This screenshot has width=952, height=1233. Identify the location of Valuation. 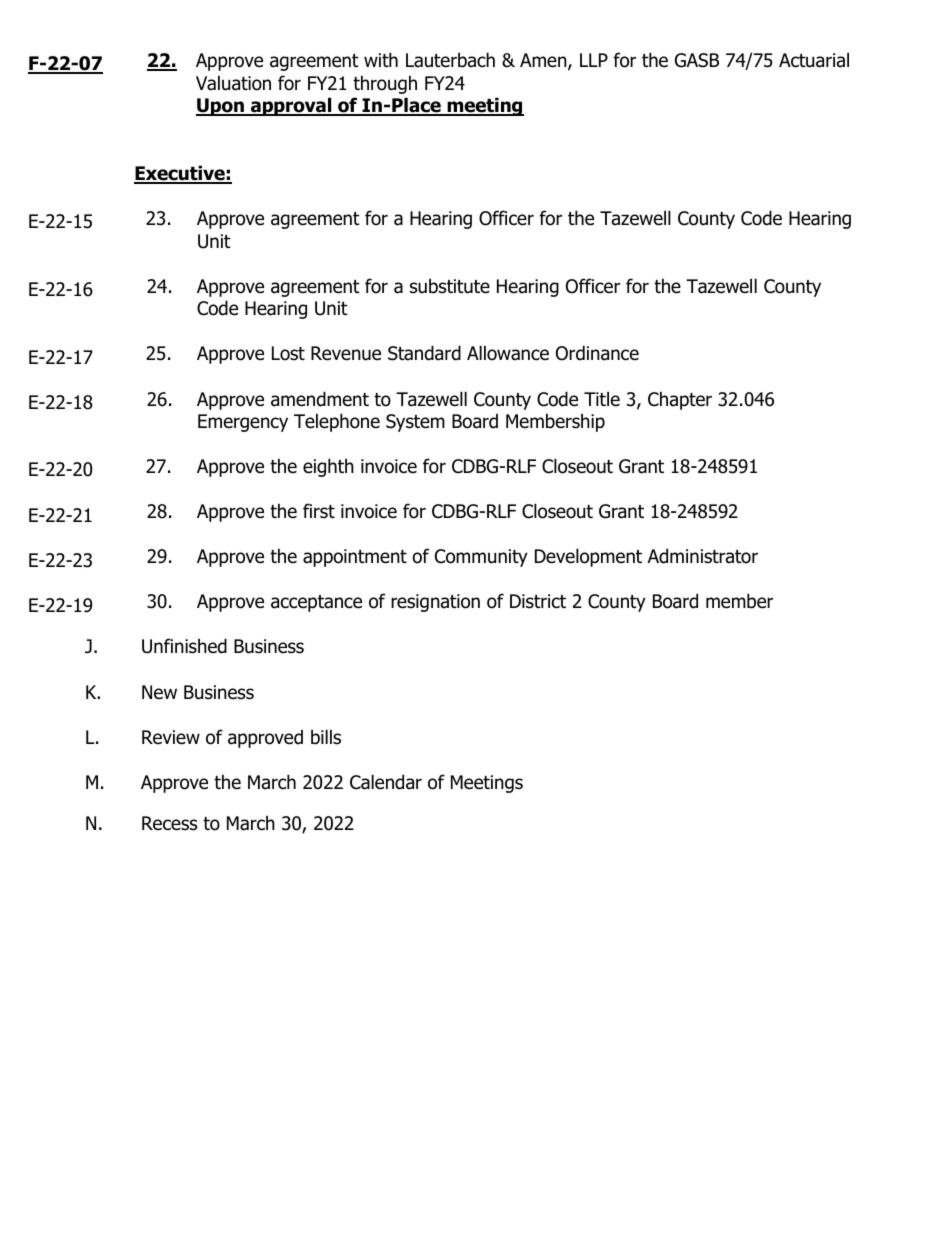
(233, 83).
